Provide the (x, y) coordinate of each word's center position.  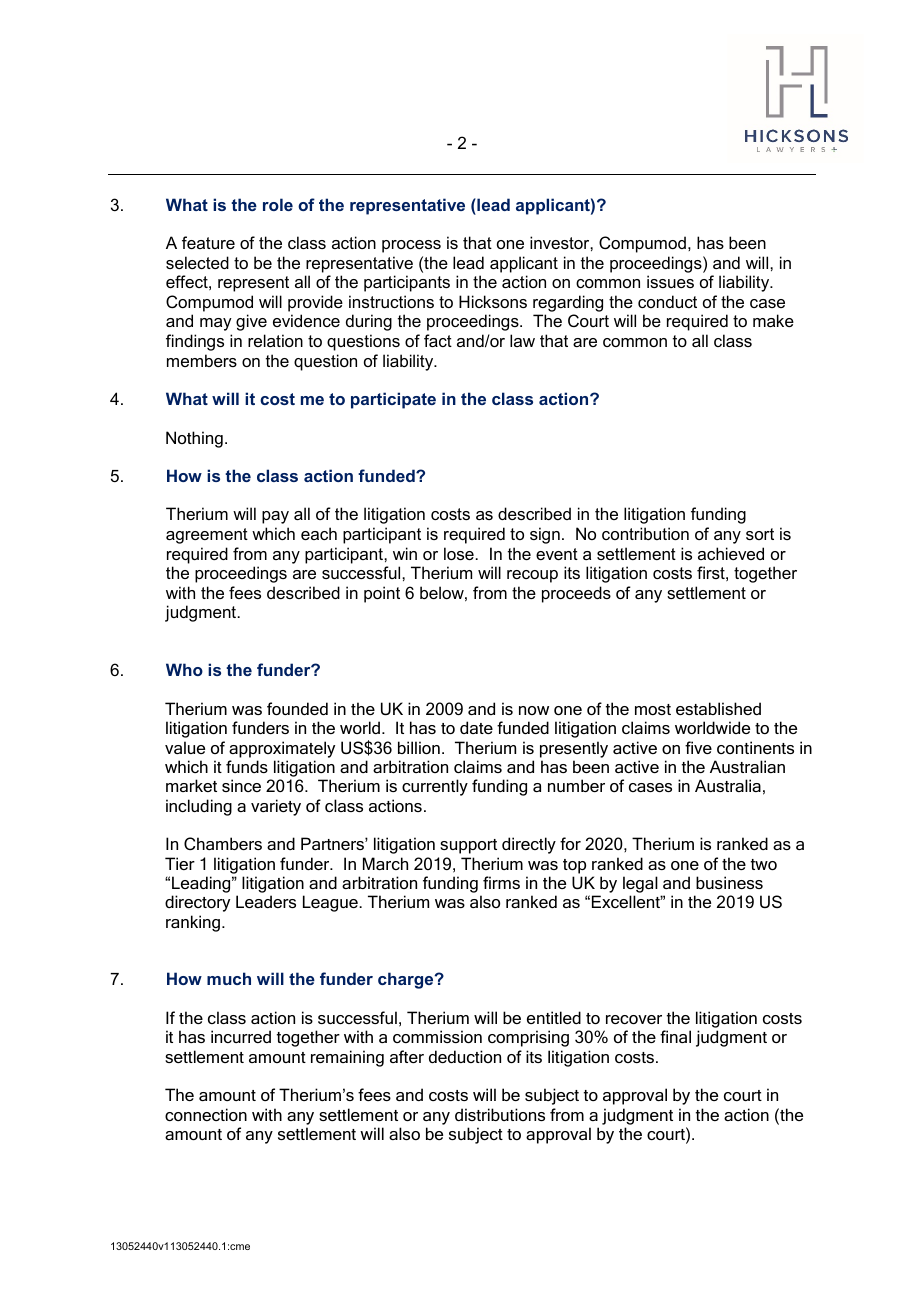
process (411, 246)
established (718, 708)
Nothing (194, 439)
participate (393, 400)
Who (184, 669)
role (278, 204)
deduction (465, 1056)
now (534, 710)
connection (206, 1114)
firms (501, 882)
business (729, 882)
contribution (645, 533)
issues (670, 281)
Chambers (223, 843)
